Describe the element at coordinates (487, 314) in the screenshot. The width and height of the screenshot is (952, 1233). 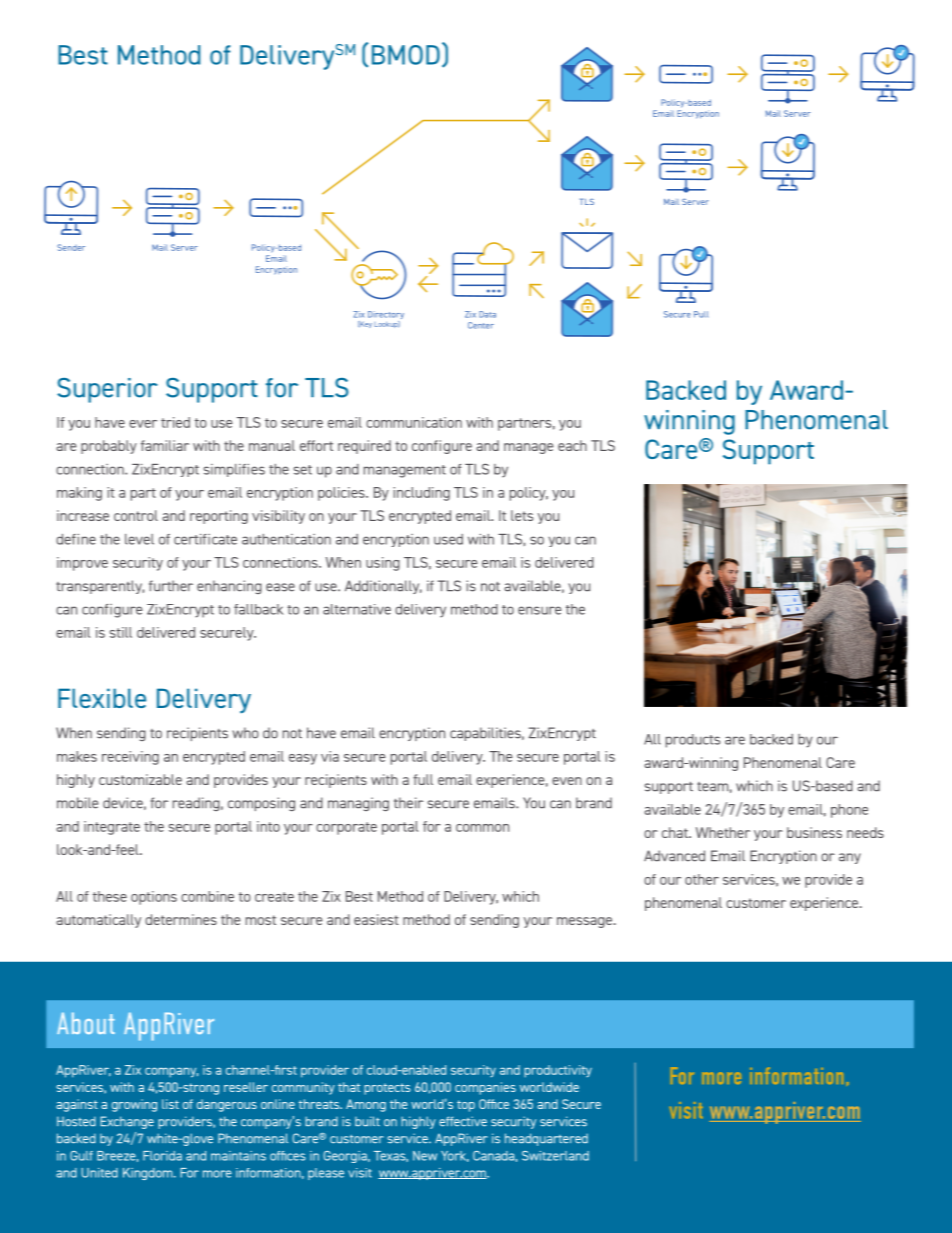
I see `Data` at that location.
